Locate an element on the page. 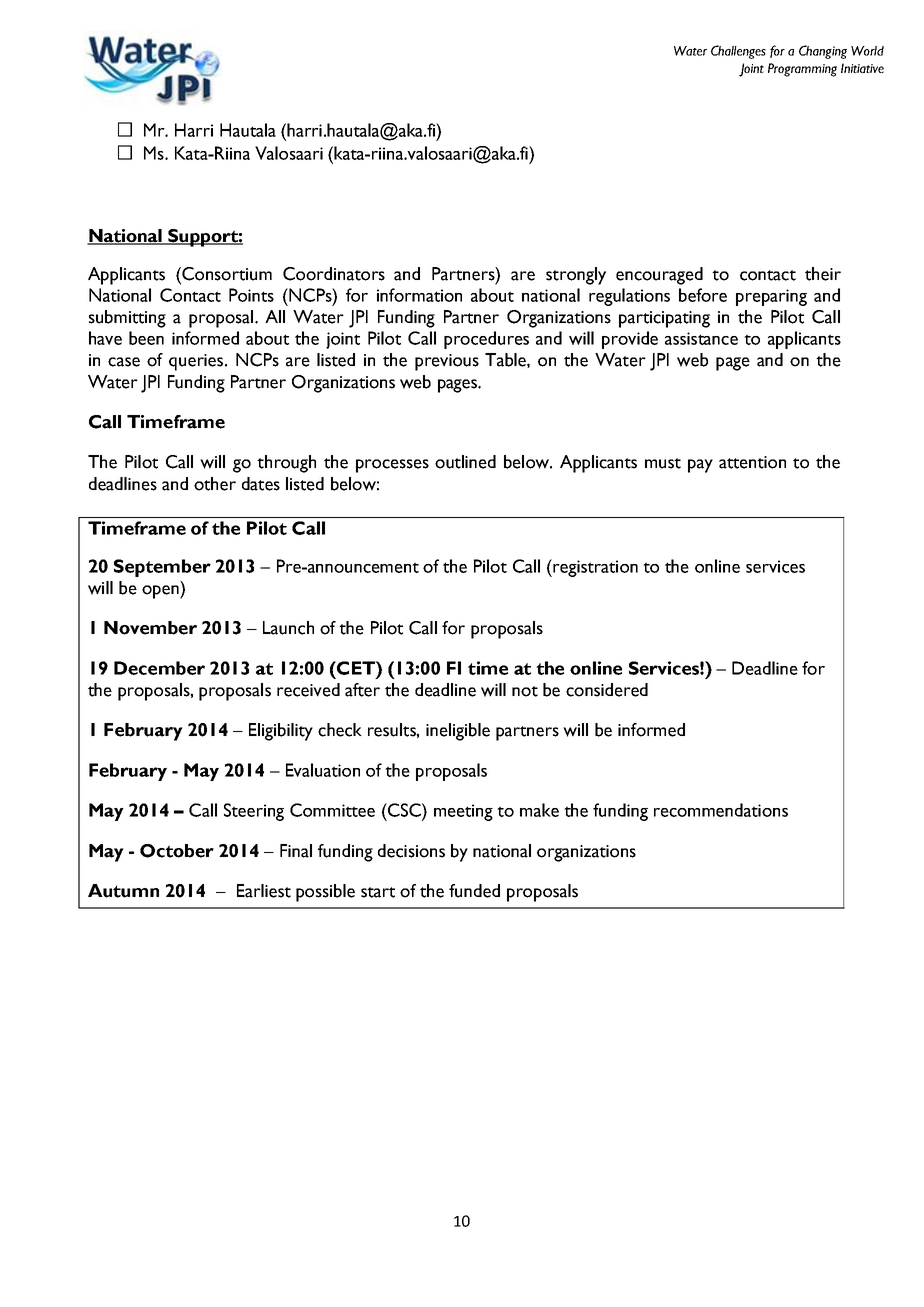 The image size is (924, 1307). procedures is located at coordinates (486, 340).
